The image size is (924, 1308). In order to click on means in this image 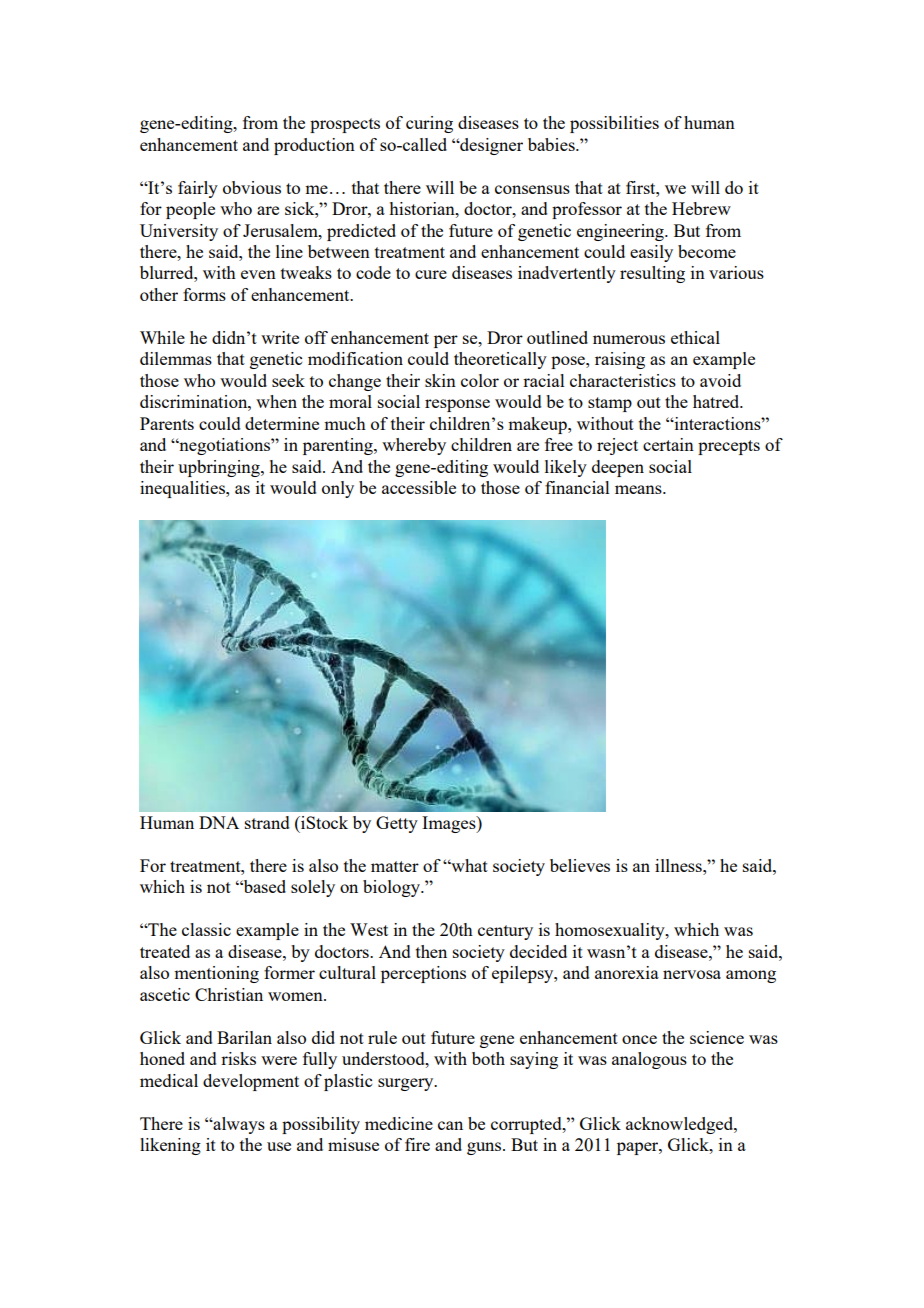, I will do `click(639, 489)`.
